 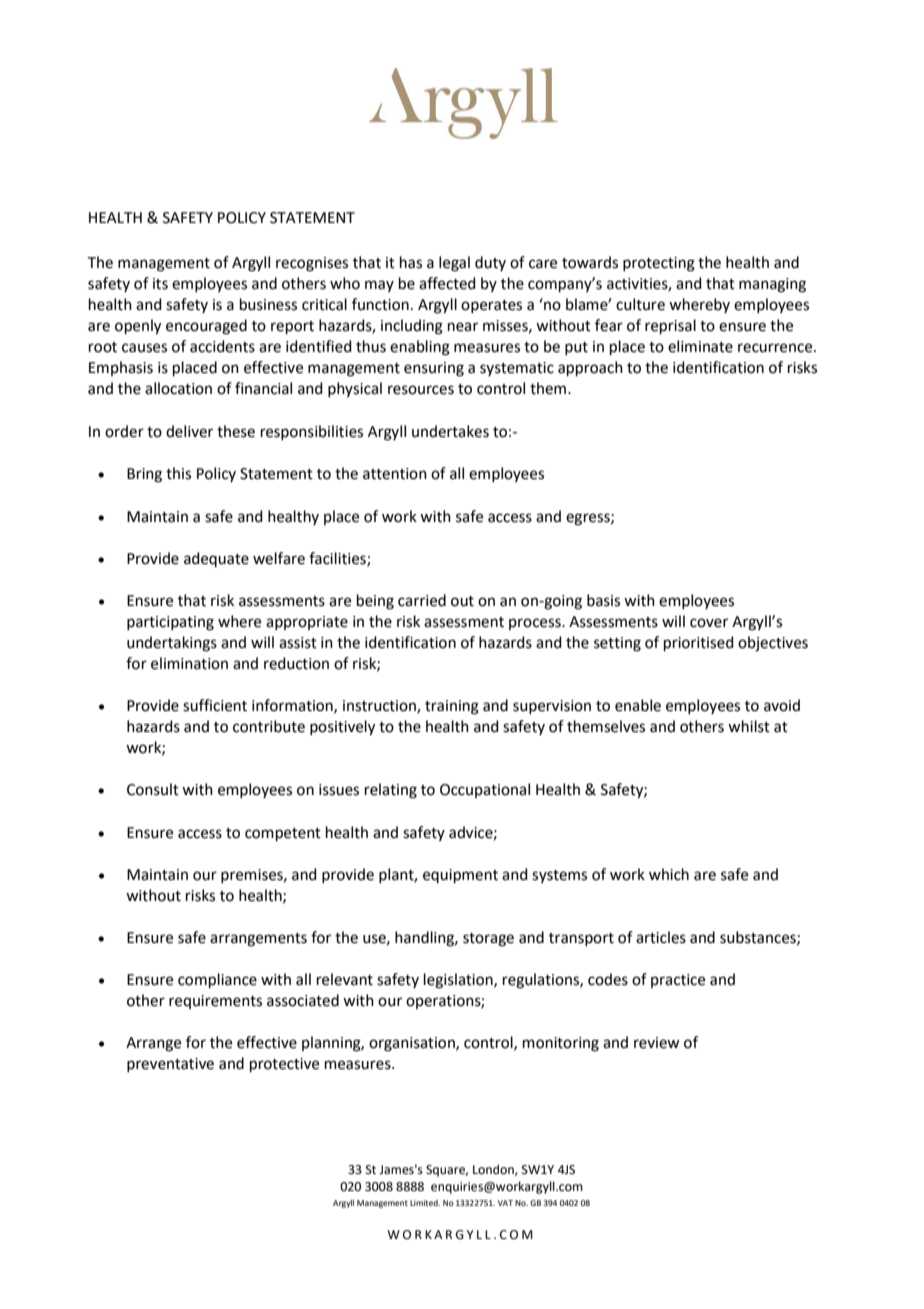 What do you see at coordinates (669, 874) in the screenshot?
I see `which` at bounding box center [669, 874].
